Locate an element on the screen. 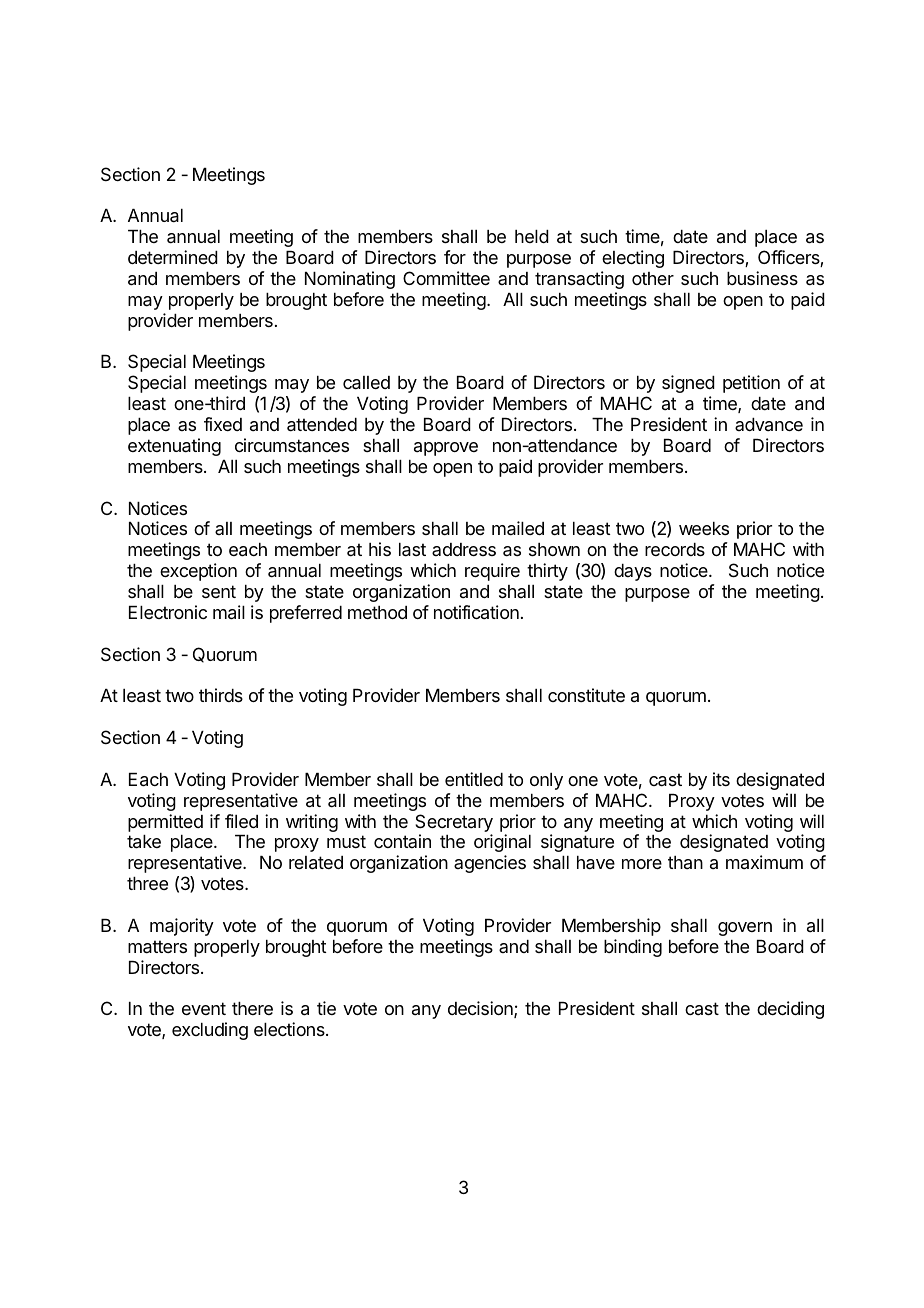 The width and height of the screenshot is (924, 1308). approve is located at coordinates (446, 449).
